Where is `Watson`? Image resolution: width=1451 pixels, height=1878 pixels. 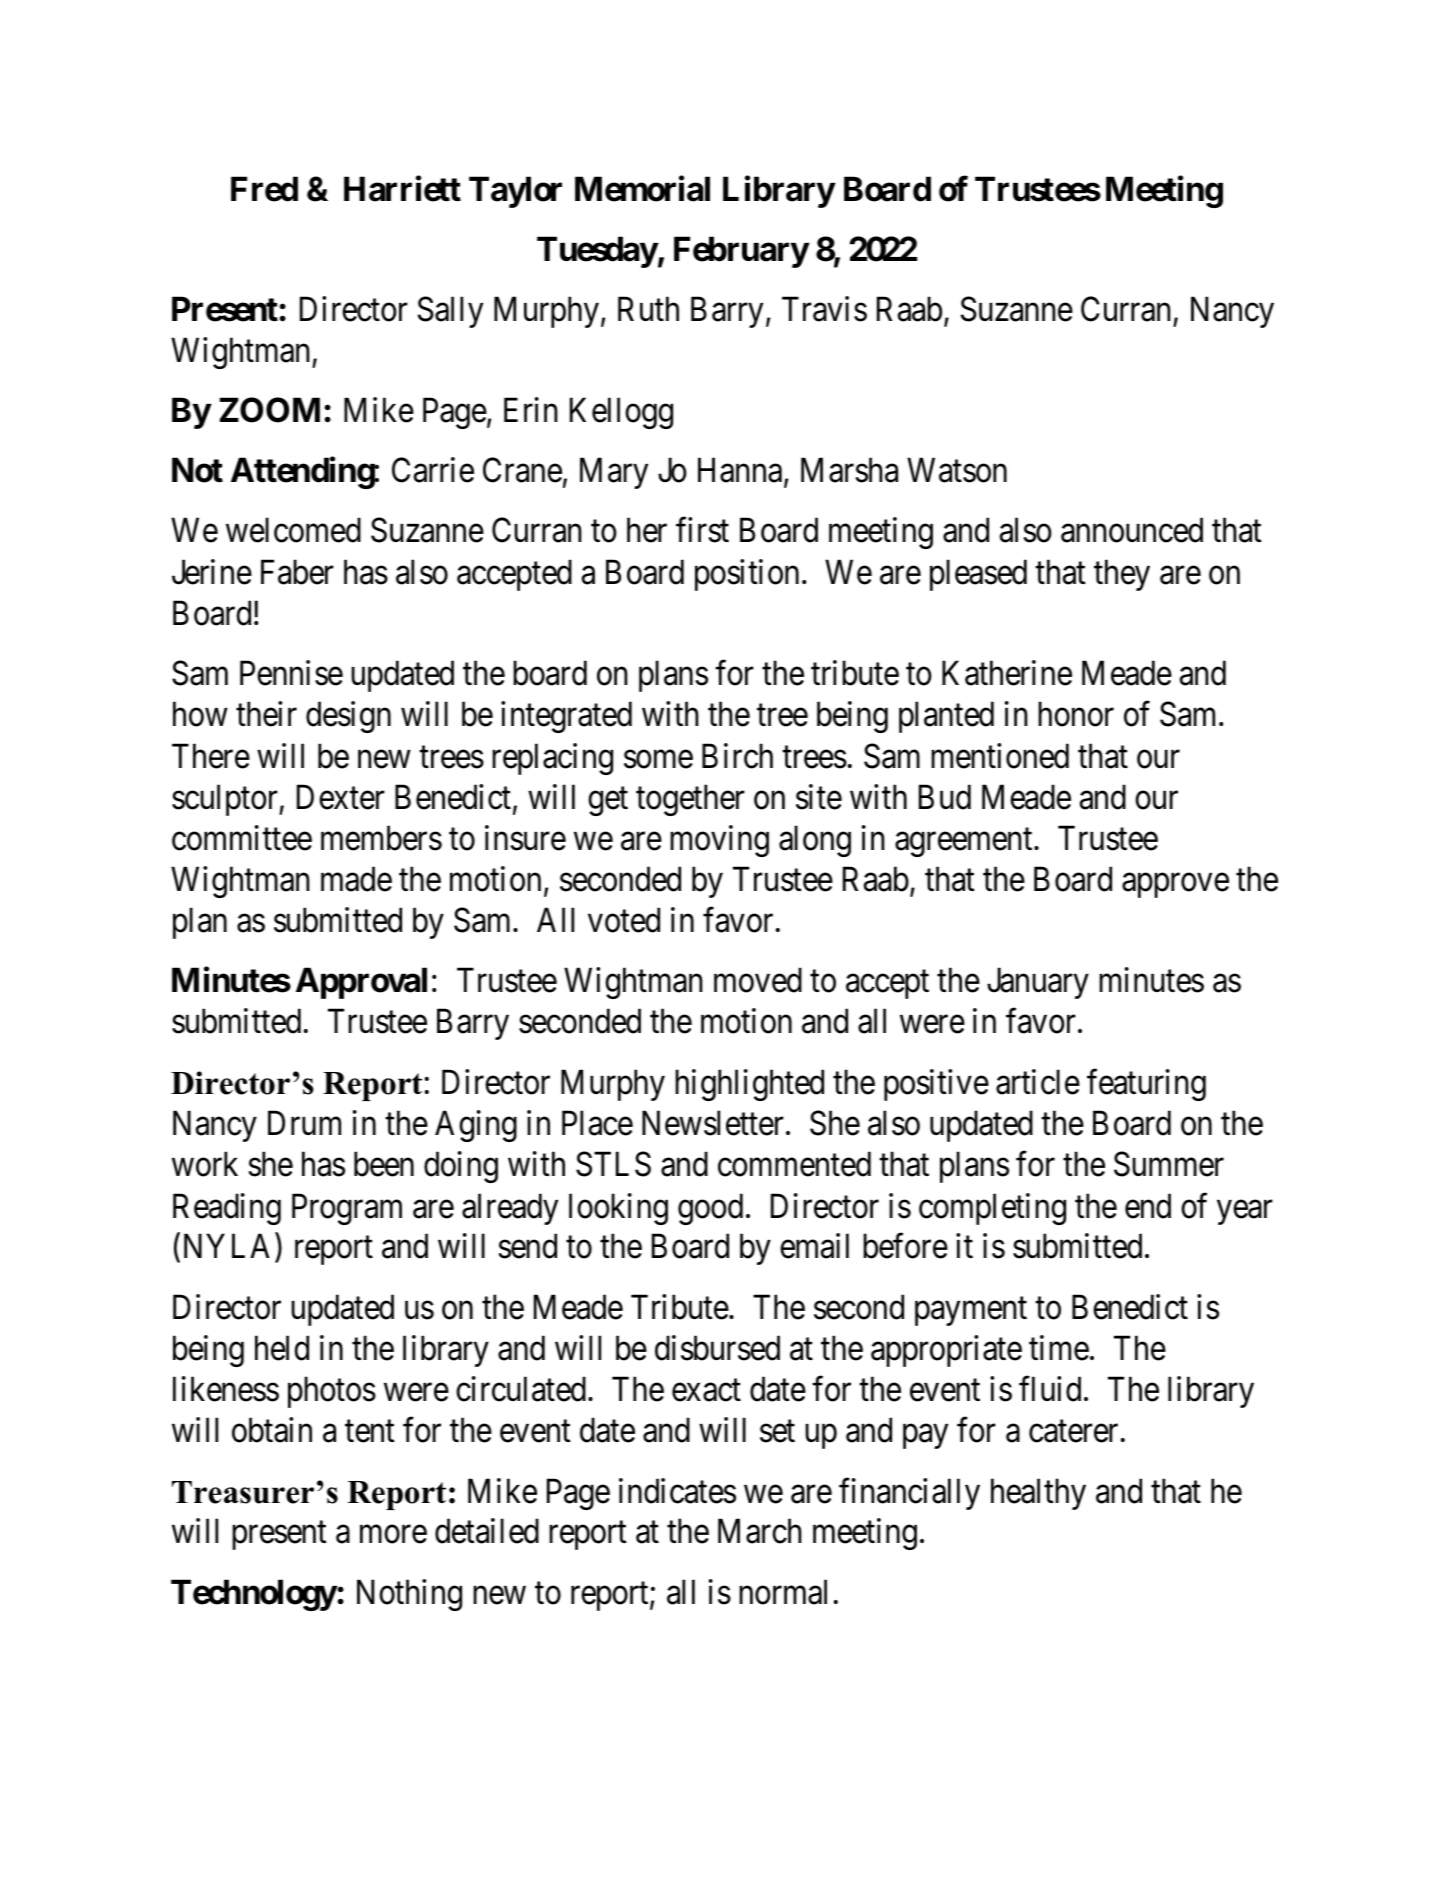 Watson is located at coordinates (957, 470).
